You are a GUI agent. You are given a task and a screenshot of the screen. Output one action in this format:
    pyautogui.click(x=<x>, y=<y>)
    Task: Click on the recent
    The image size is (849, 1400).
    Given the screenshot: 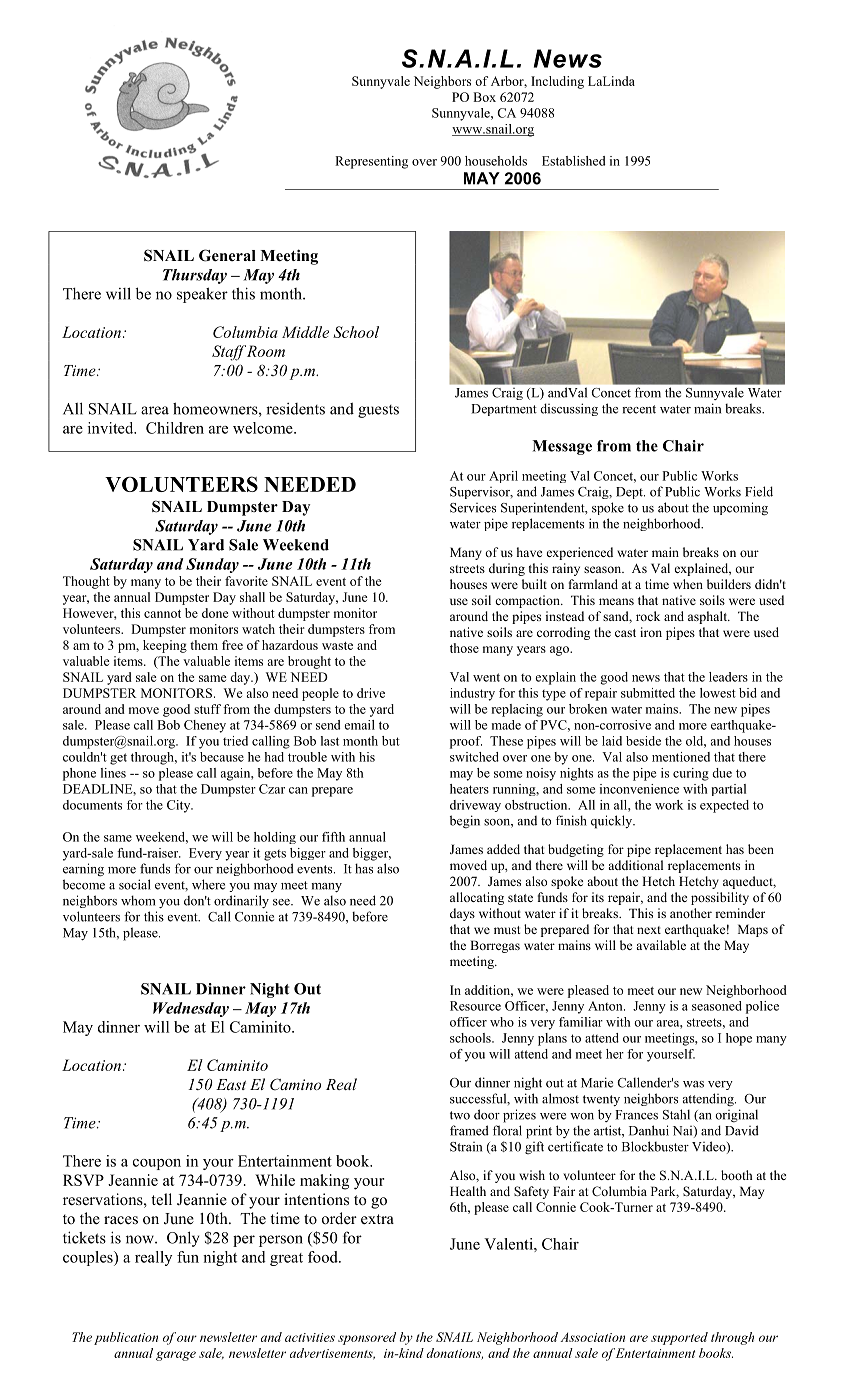 What is the action you would take?
    pyautogui.click(x=639, y=409)
